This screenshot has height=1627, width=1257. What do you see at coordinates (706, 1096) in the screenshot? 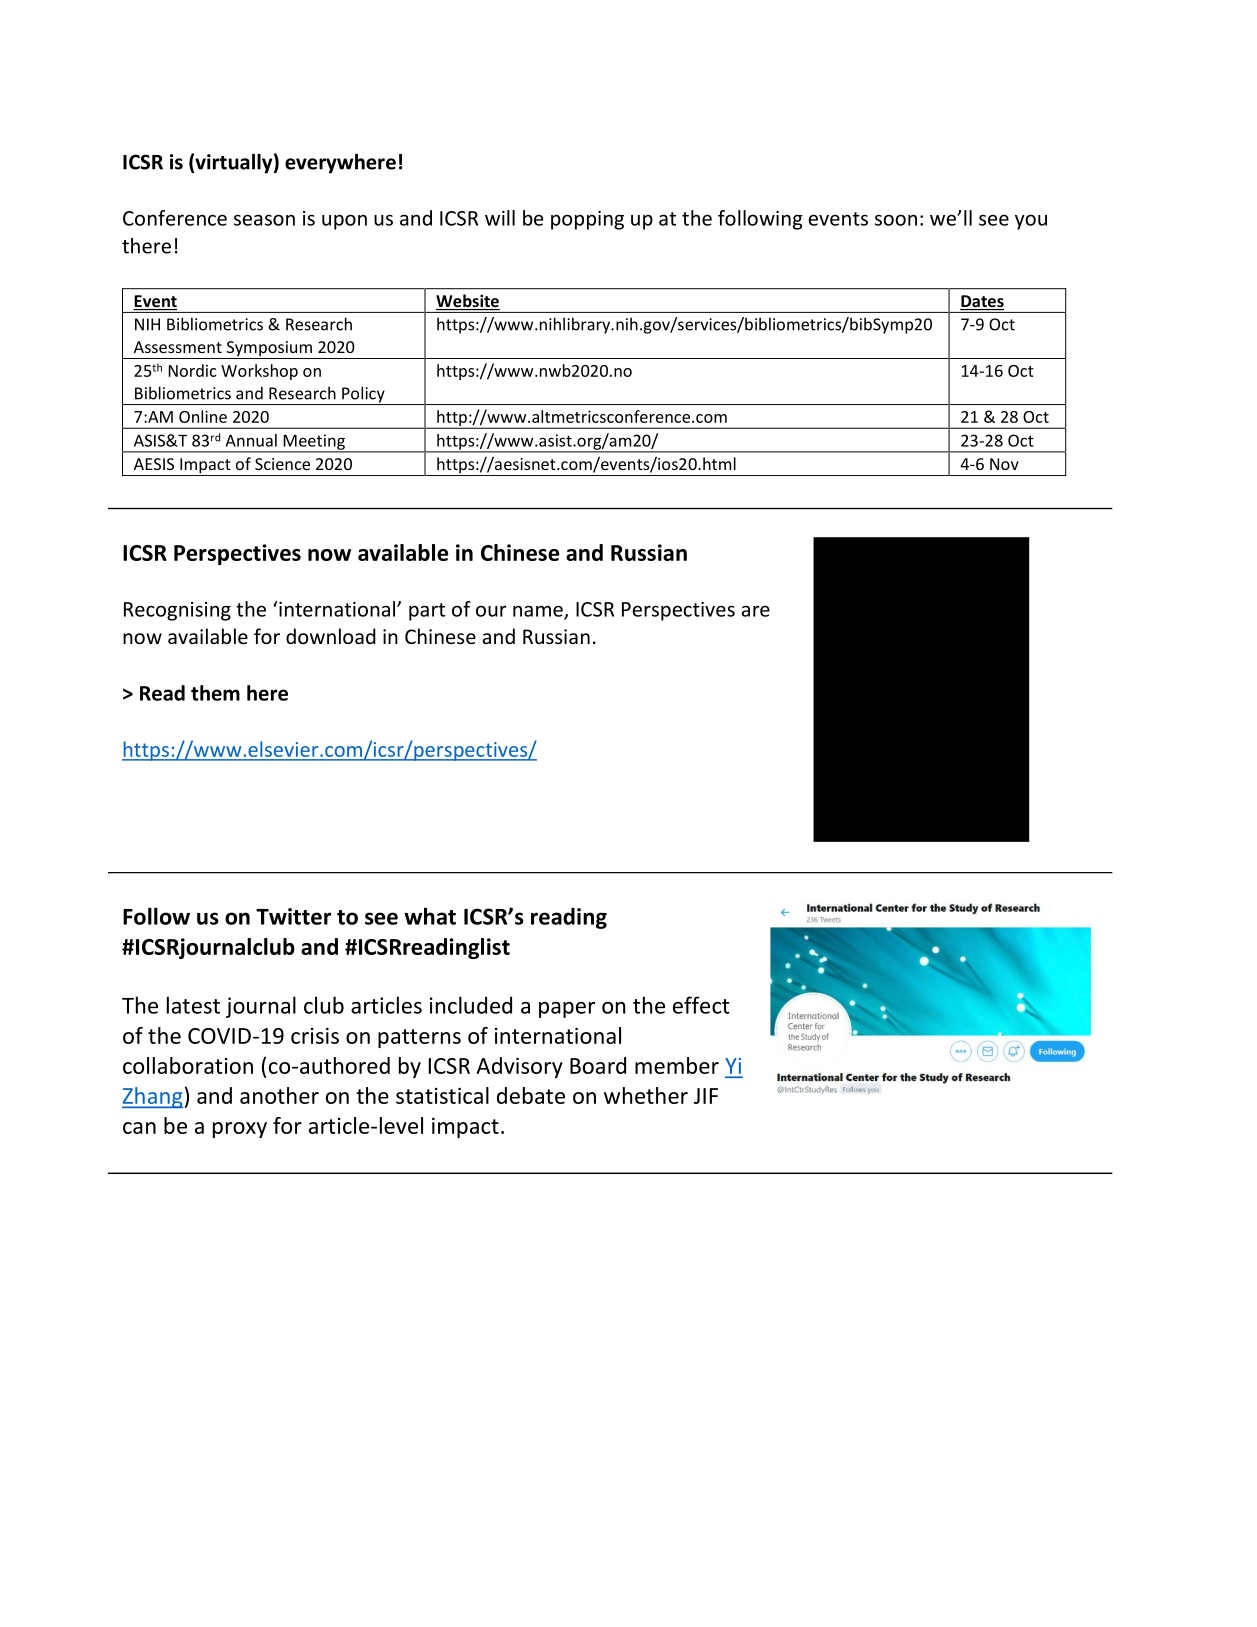
I see `JIF` at bounding box center [706, 1096].
